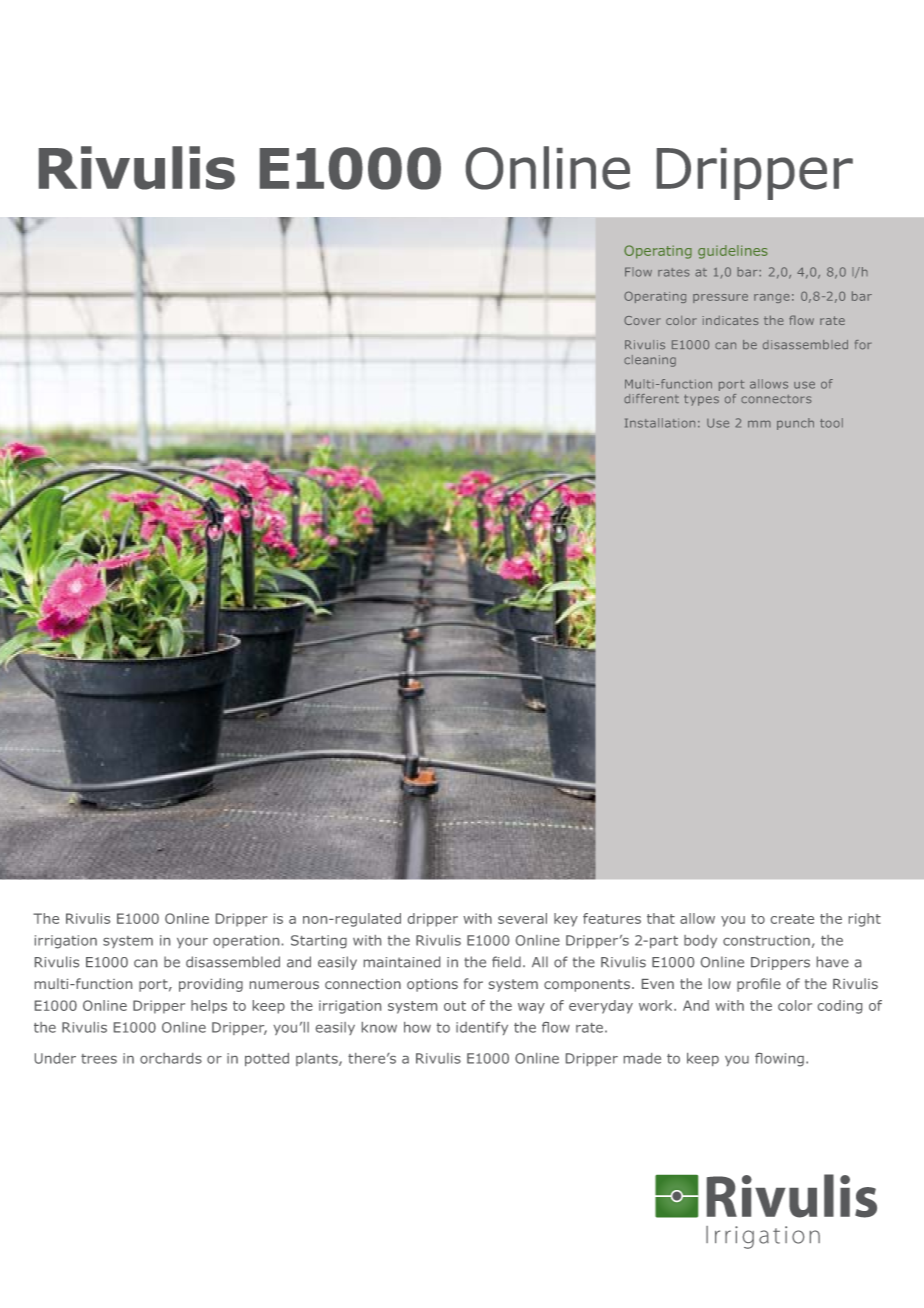 The image size is (924, 1308). Describe the element at coordinates (660, 423) in the screenshot. I see `Installation` at that location.
